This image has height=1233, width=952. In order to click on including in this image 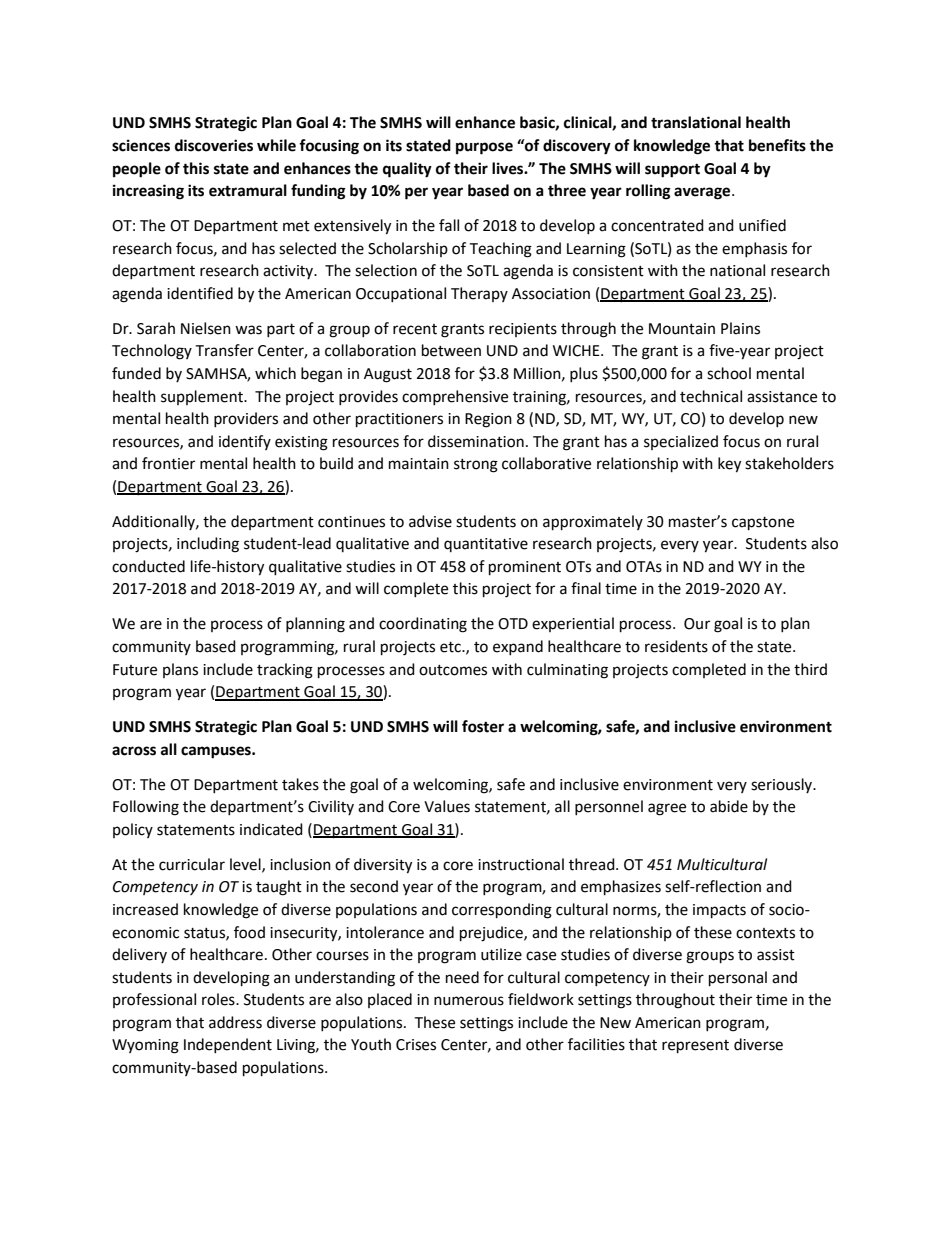, I will do `click(208, 545)`.
